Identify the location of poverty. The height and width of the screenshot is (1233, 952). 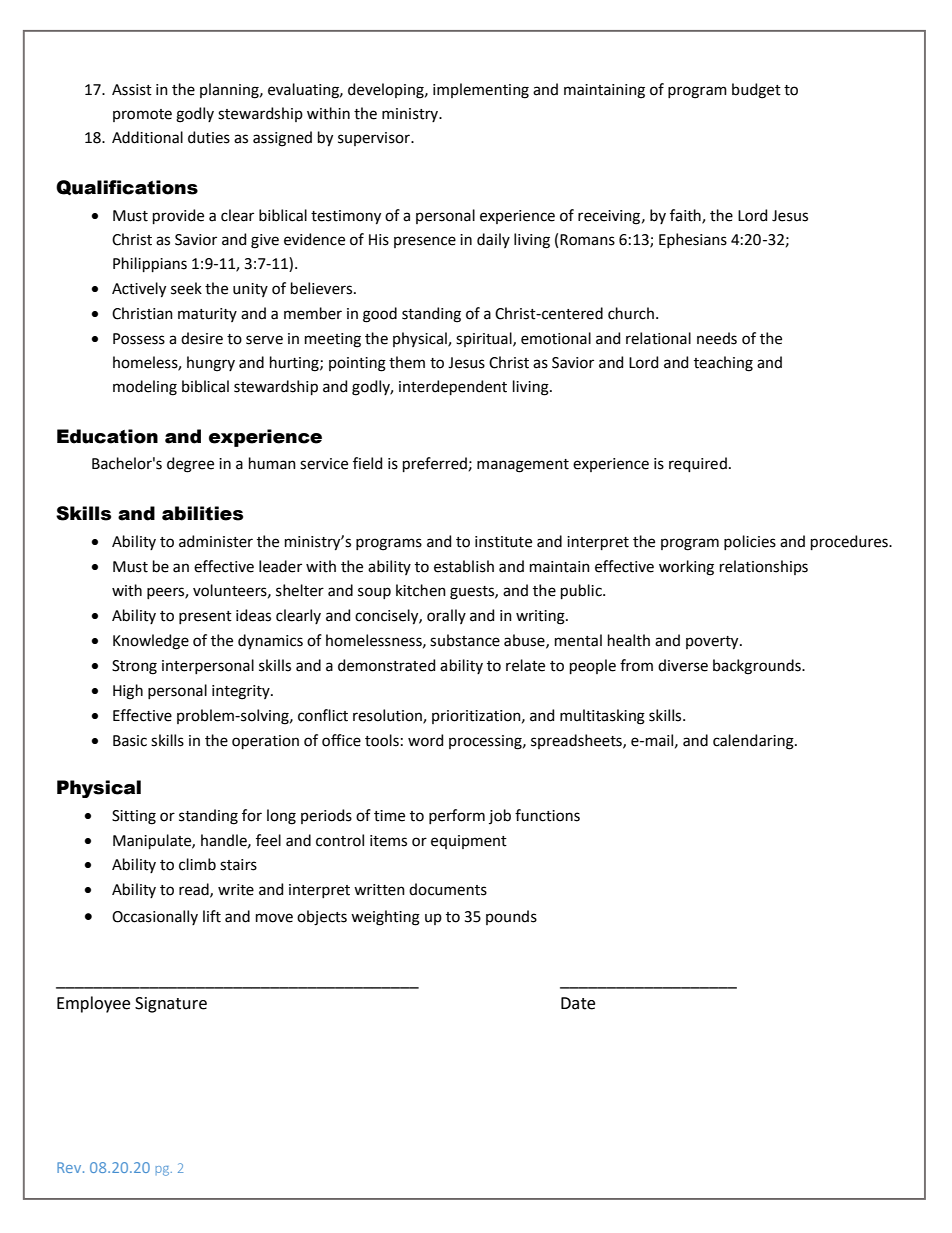
(713, 643).
